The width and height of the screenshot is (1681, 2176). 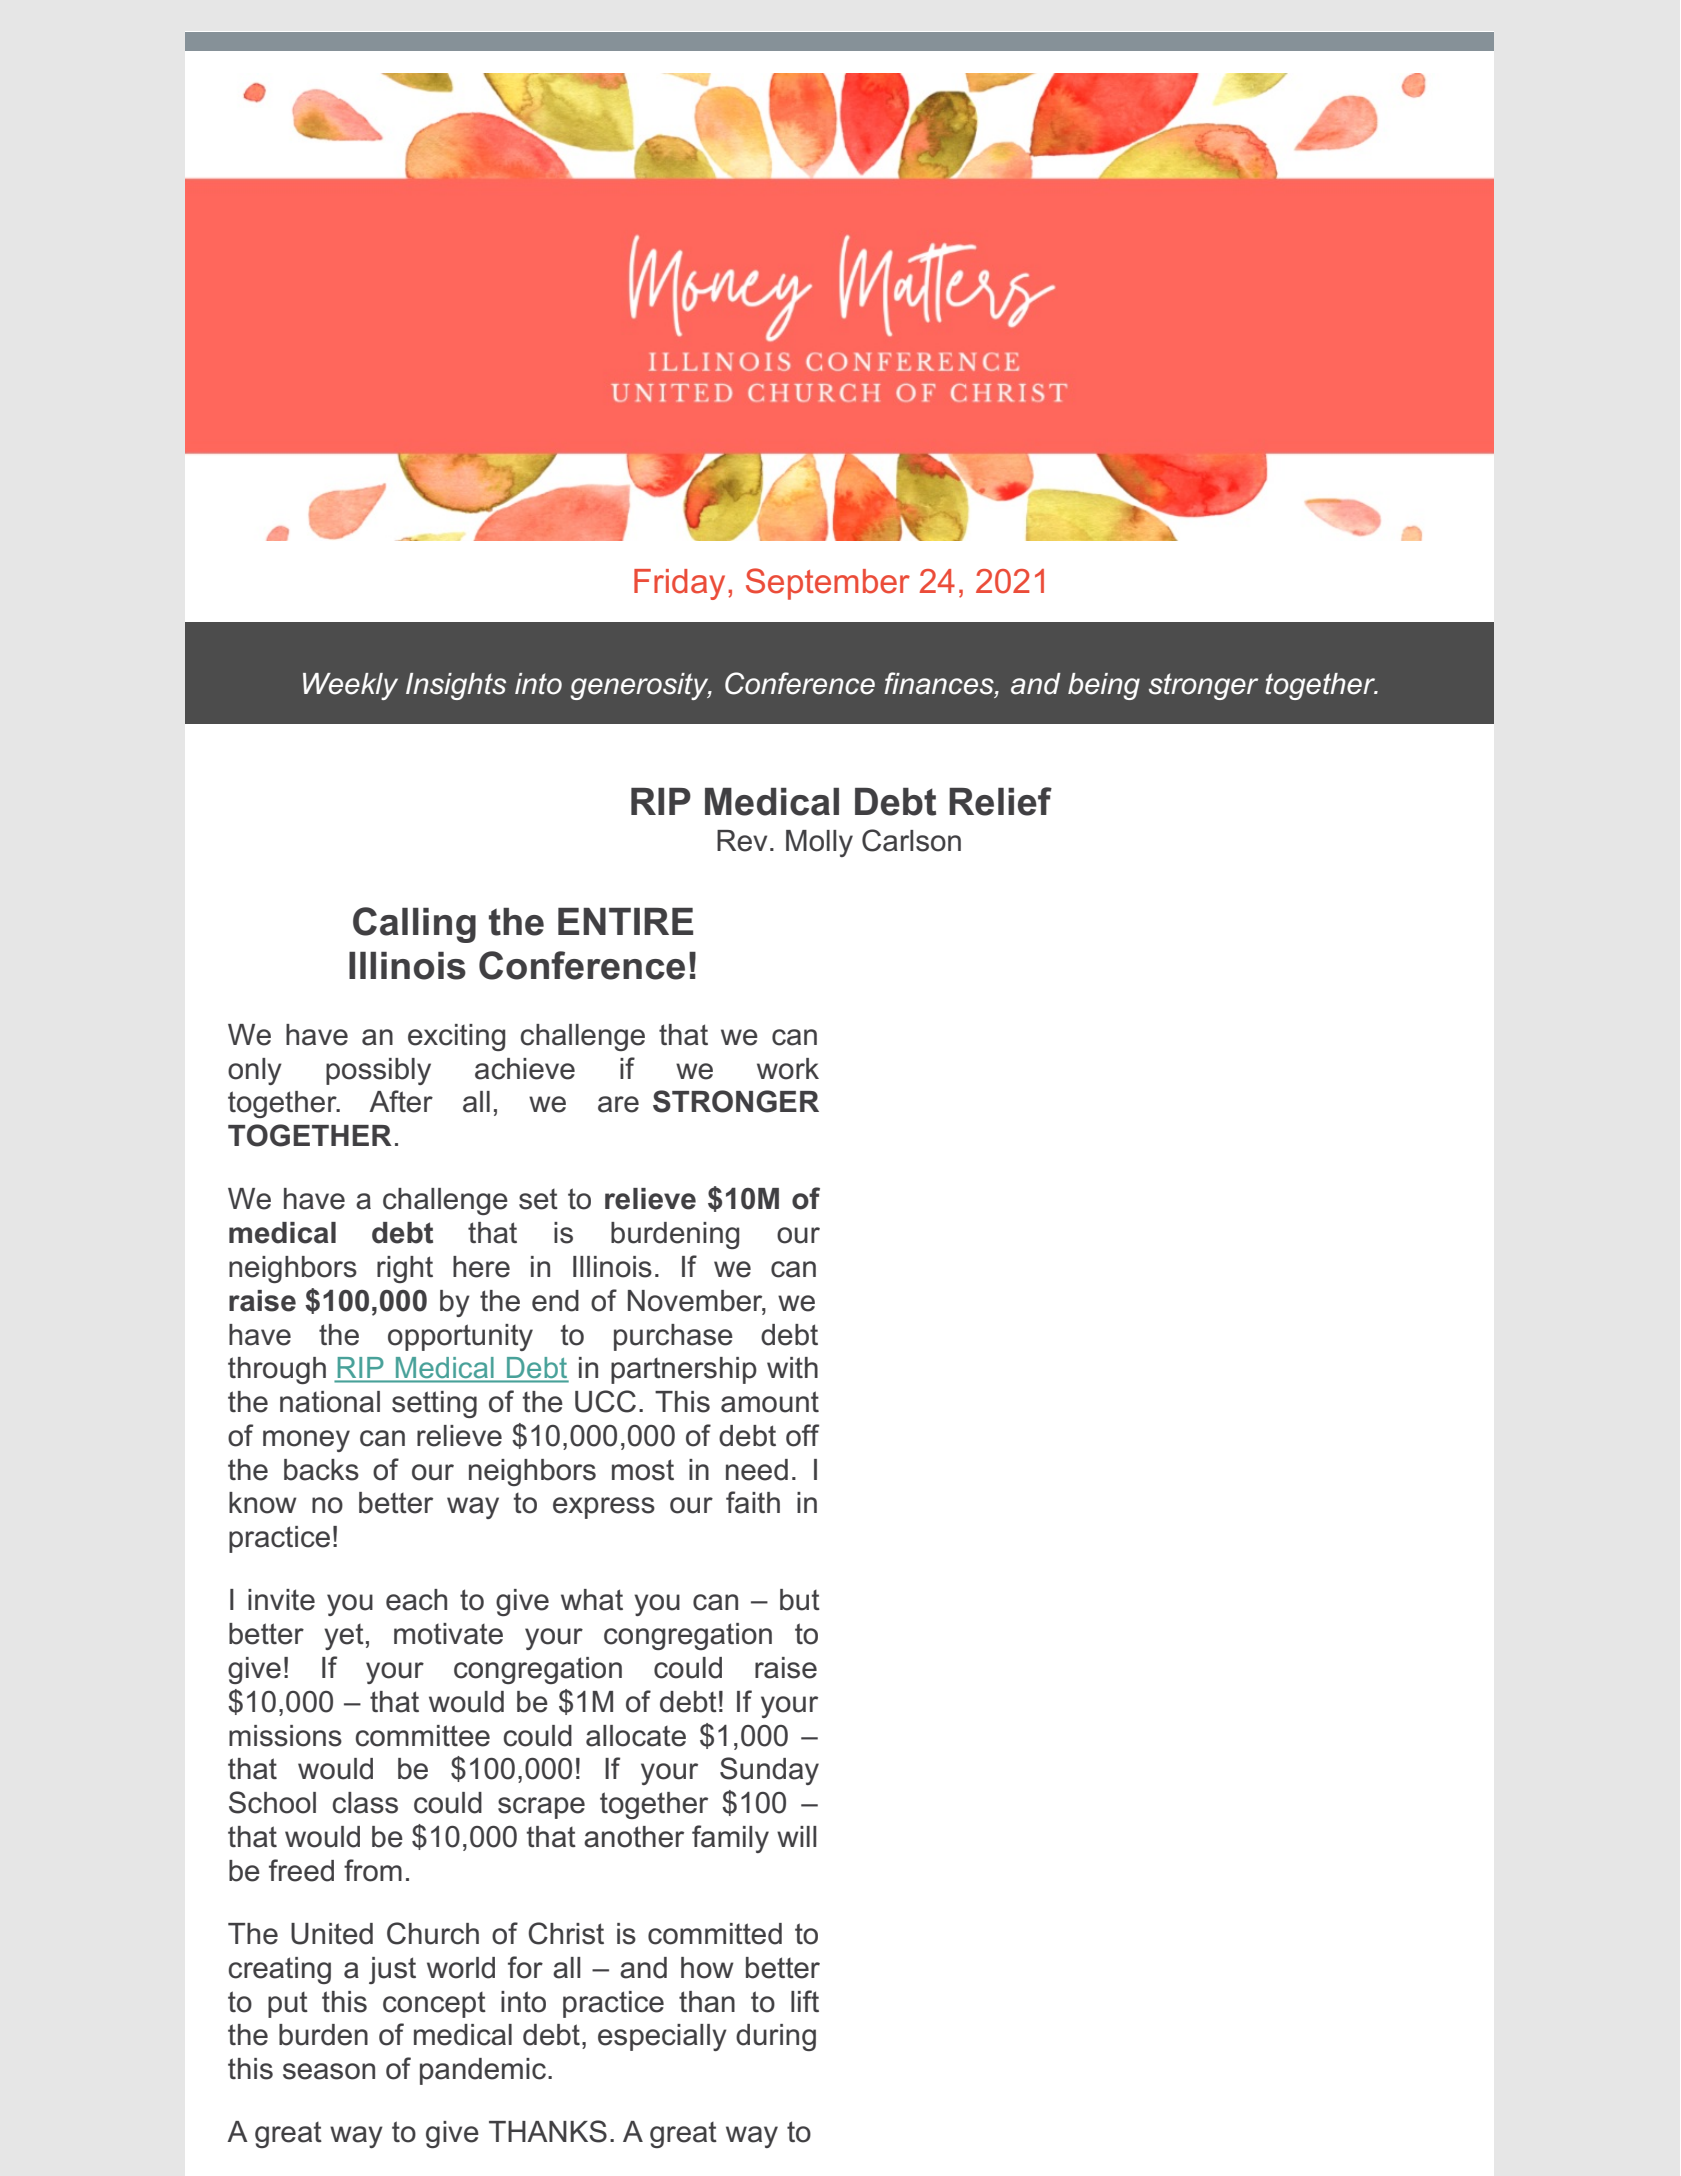 I want to click on are, so click(x=618, y=1104).
